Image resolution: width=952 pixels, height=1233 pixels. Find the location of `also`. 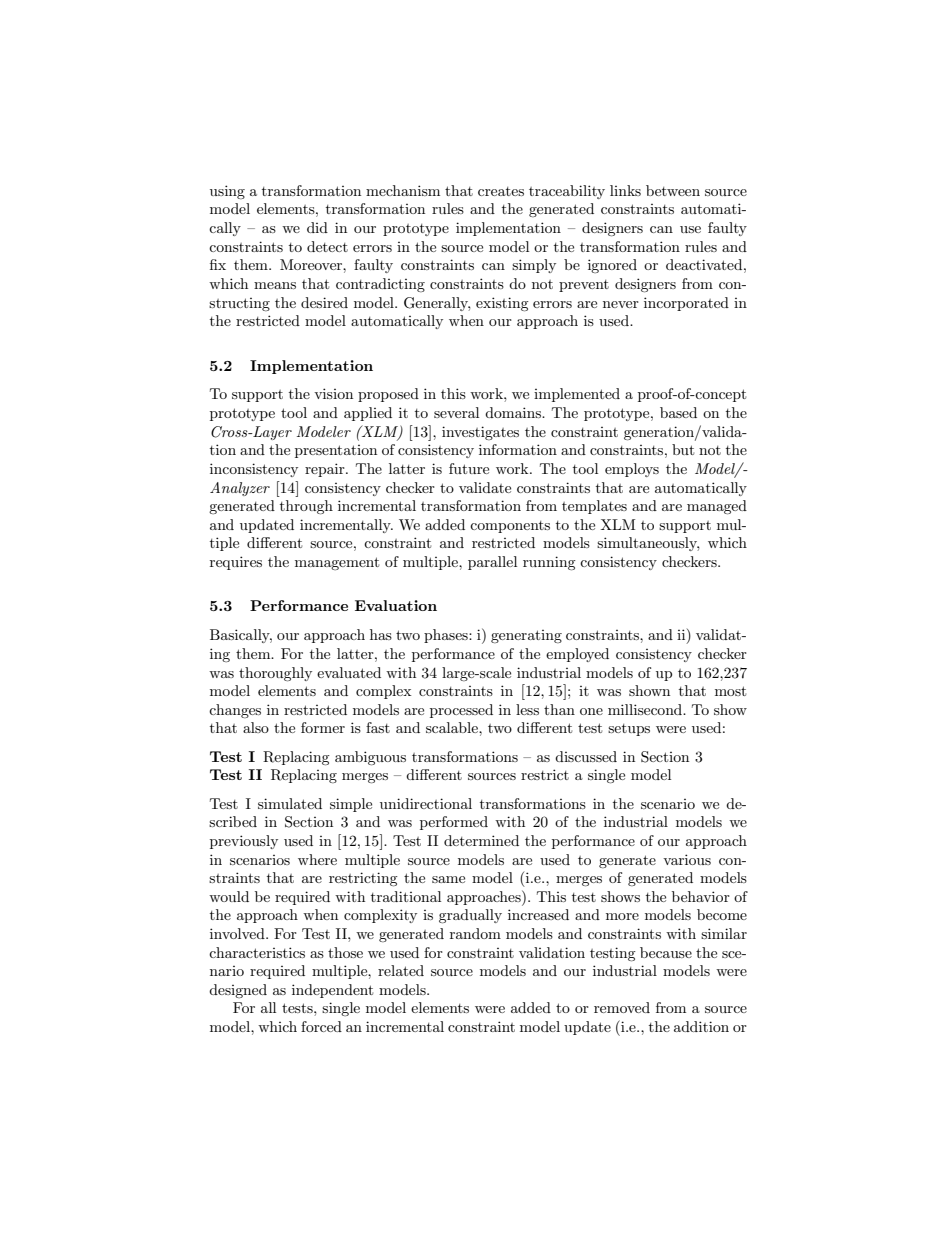

also is located at coordinates (256, 727).
